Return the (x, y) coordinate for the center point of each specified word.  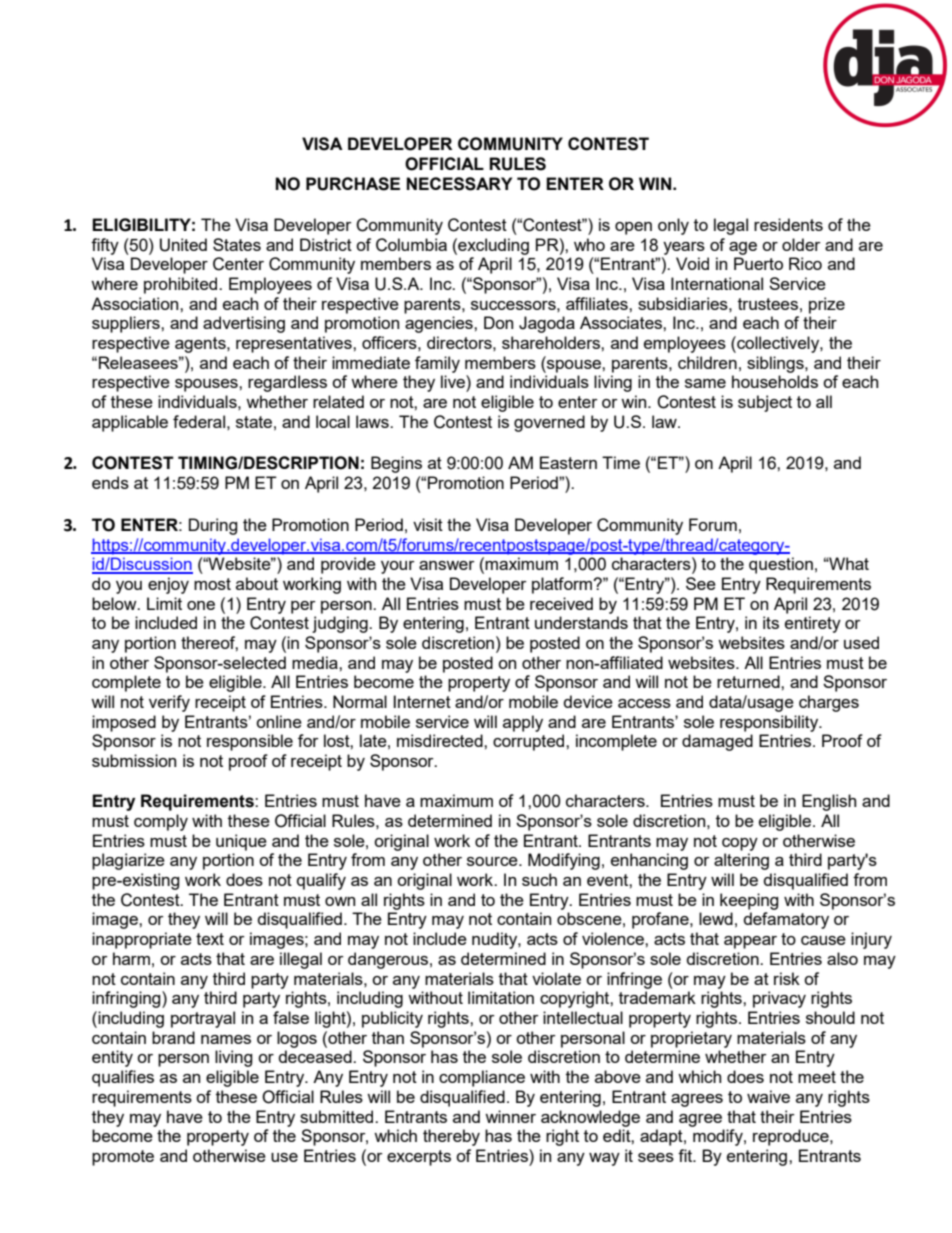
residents (788, 224)
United (183, 245)
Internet (422, 701)
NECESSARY (459, 184)
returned (749, 681)
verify (169, 703)
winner (510, 1116)
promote (123, 1158)
